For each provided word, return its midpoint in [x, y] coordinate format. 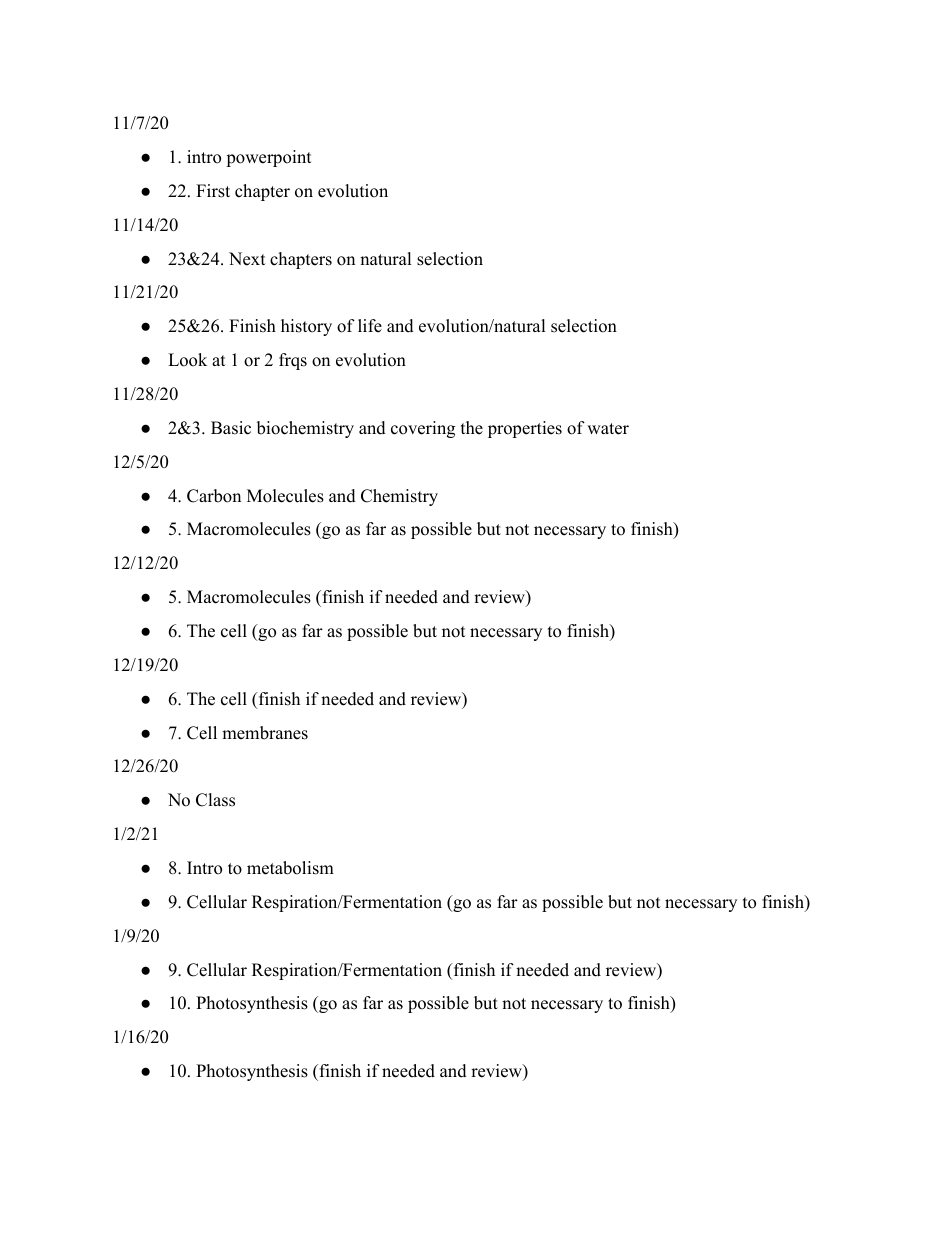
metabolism [290, 868]
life [370, 326]
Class [215, 800]
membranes [265, 733]
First [213, 191]
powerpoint [269, 158]
